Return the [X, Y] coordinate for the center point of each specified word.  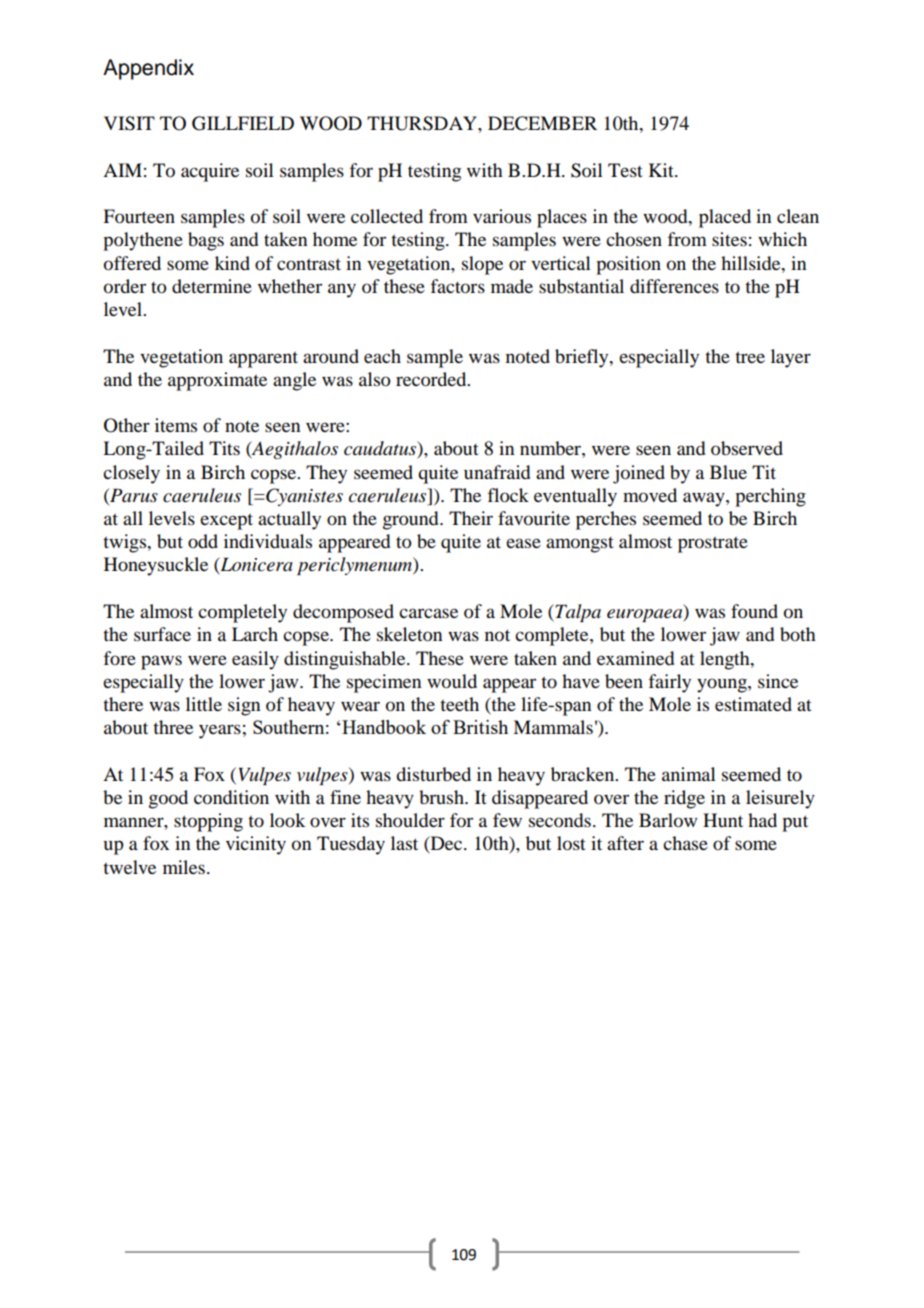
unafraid [497, 472]
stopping [208, 822]
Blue [728, 472]
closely [131, 474]
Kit [662, 170]
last [404, 843]
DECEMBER [542, 123]
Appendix [148, 69]
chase [685, 843]
